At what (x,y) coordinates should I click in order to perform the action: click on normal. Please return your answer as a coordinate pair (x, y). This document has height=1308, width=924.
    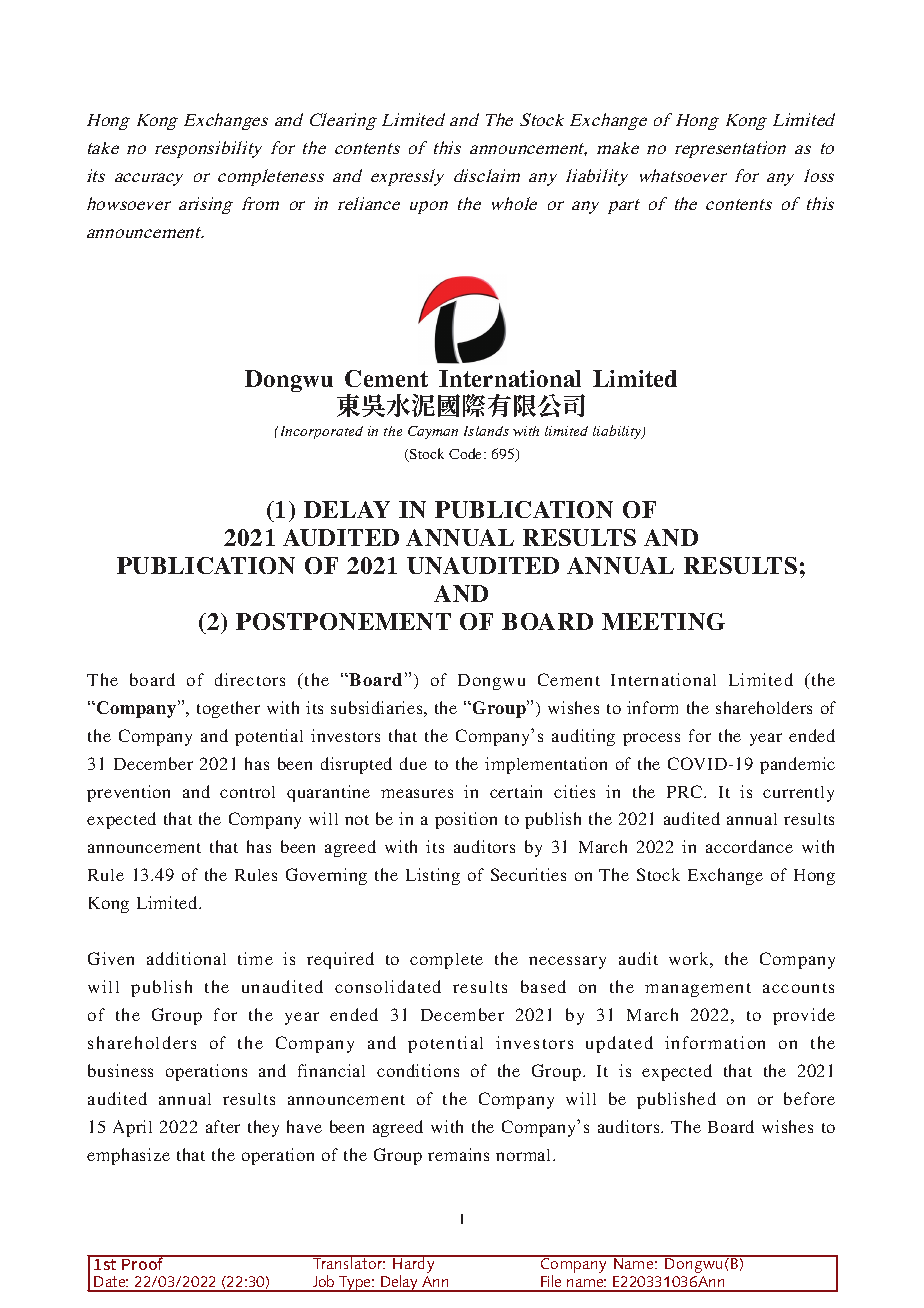
    Looking at the image, I should click on (525, 1155).
